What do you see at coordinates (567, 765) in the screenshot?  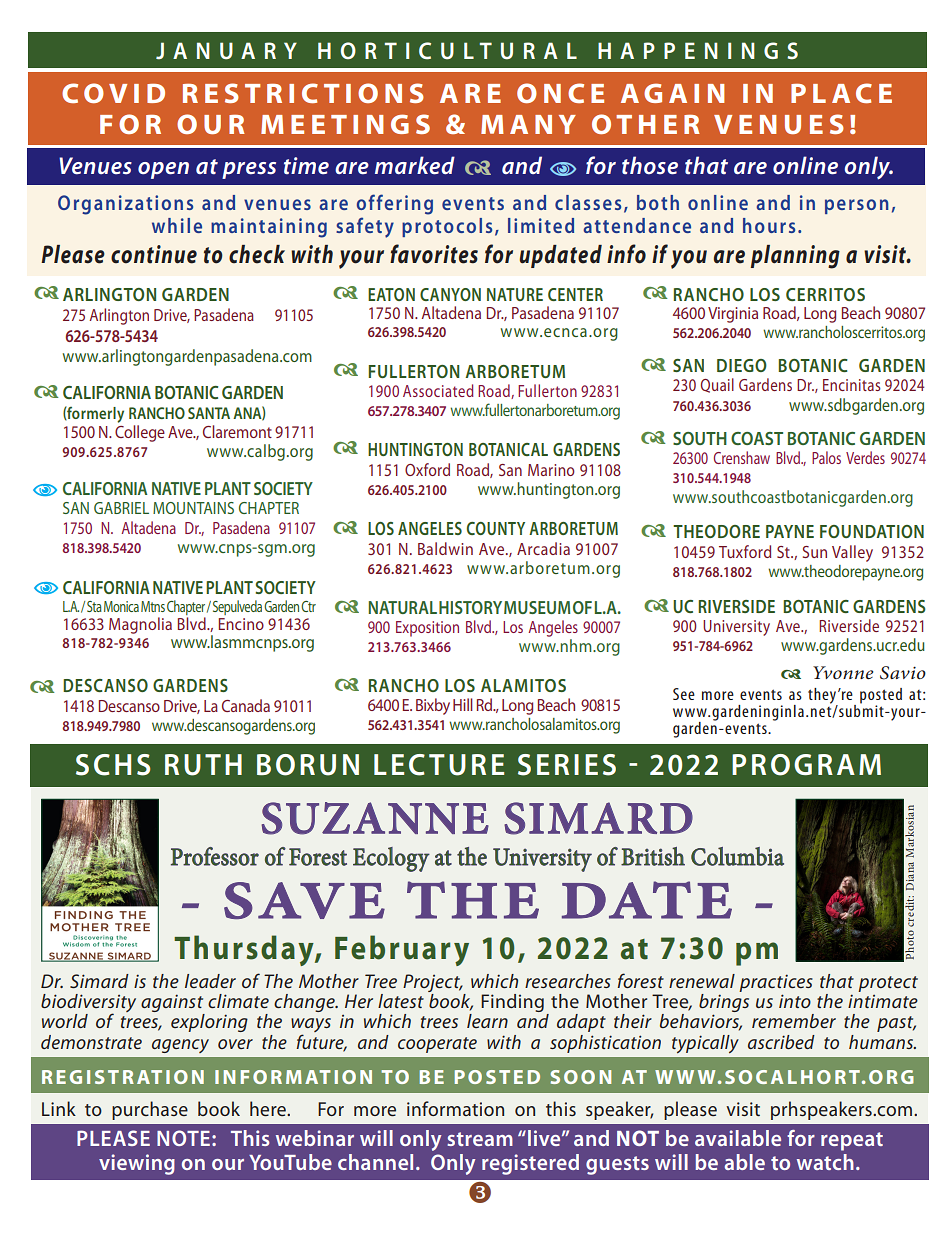 I see `SERIES` at bounding box center [567, 765].
